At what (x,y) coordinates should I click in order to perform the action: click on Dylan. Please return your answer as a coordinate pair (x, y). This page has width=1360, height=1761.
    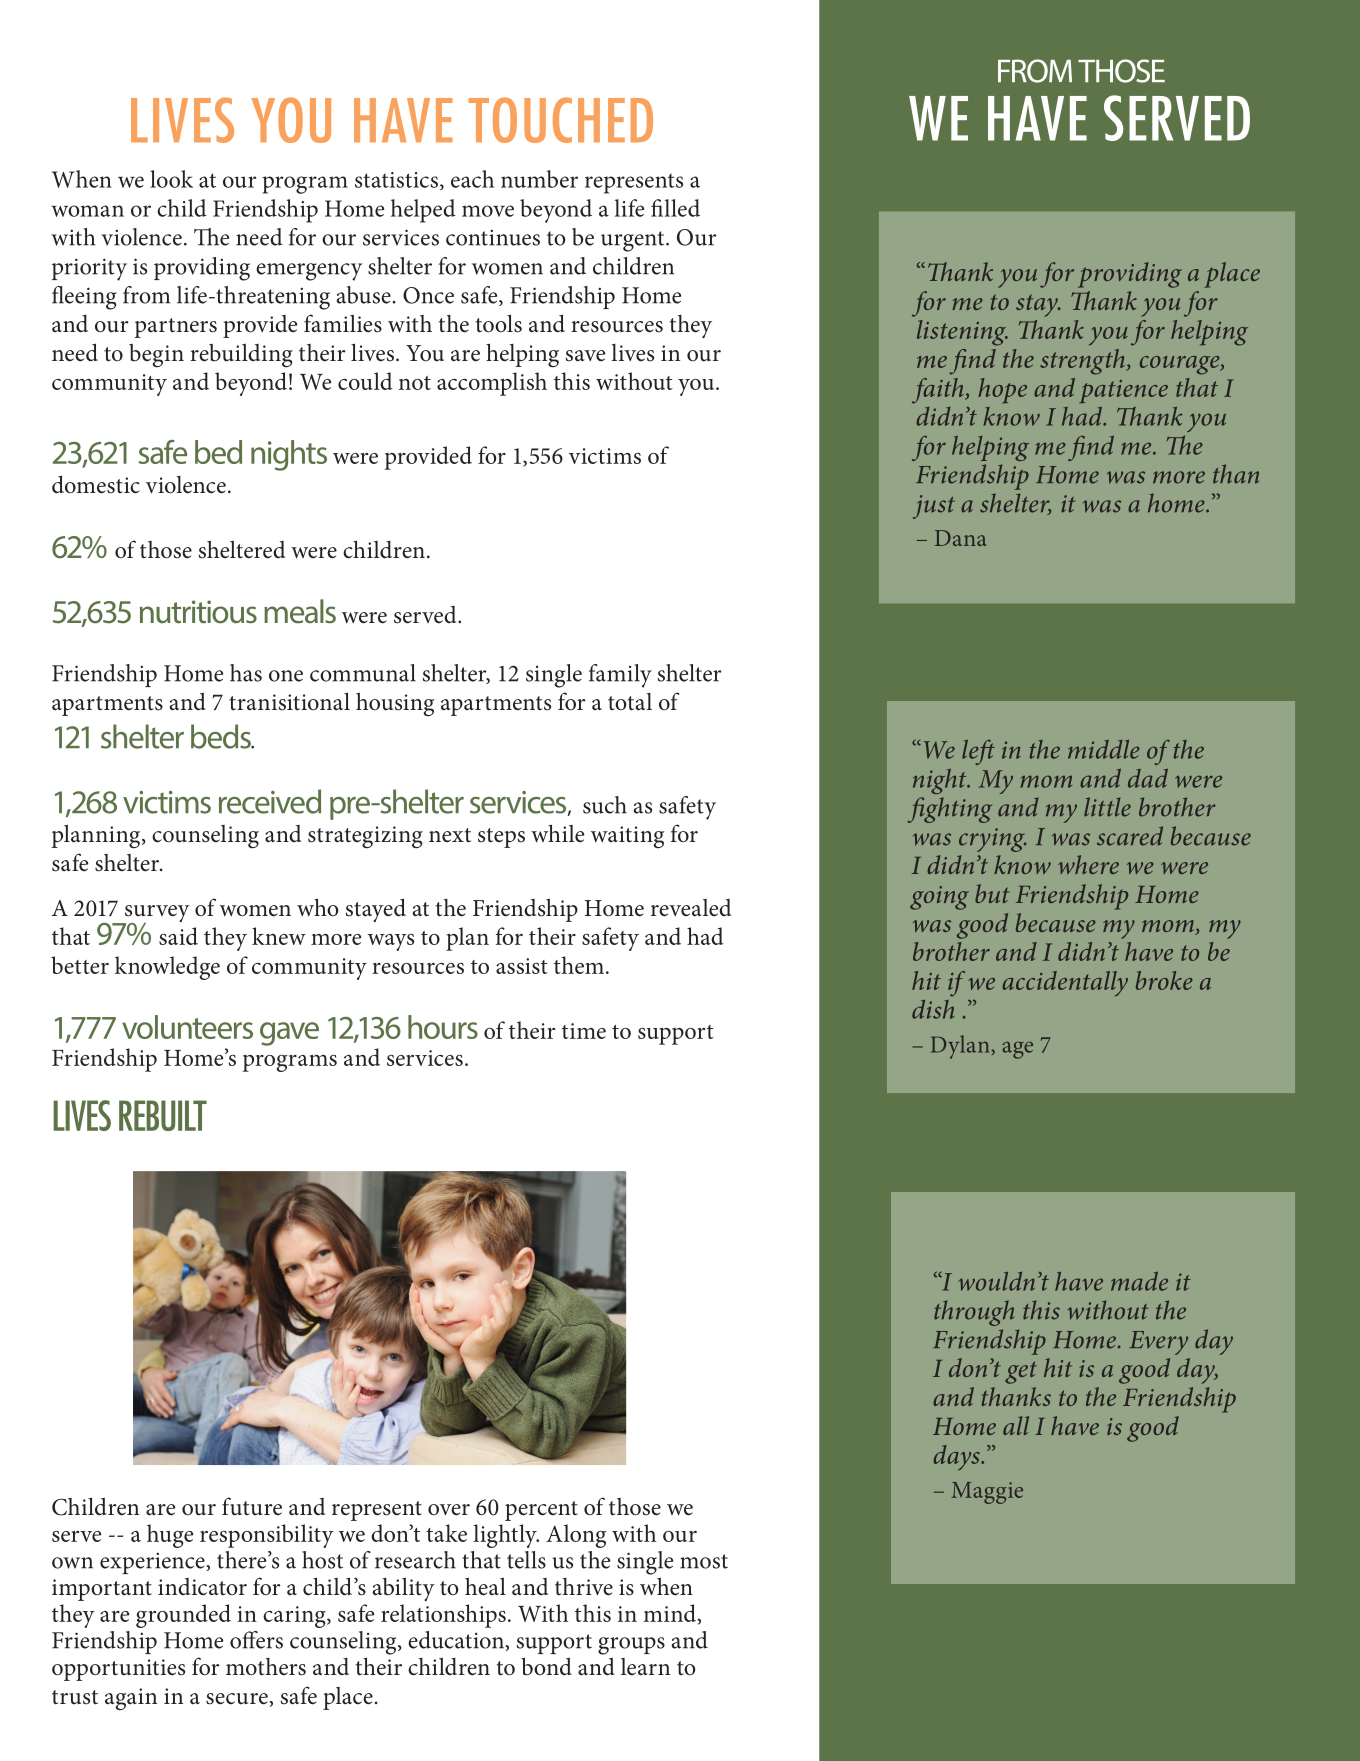
    Looking at the image, I should click on (961, 1047).
